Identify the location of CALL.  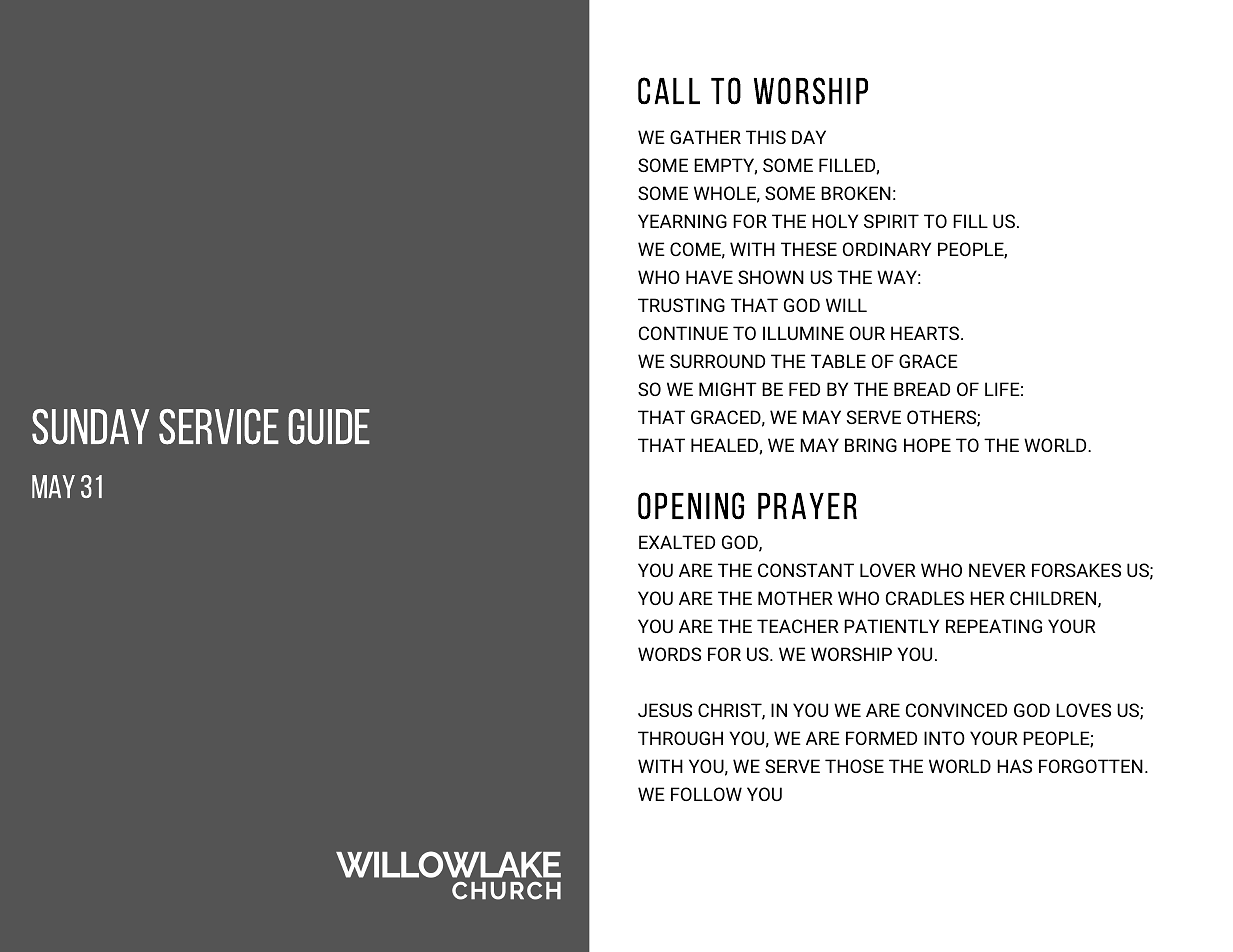
(669, 90).
